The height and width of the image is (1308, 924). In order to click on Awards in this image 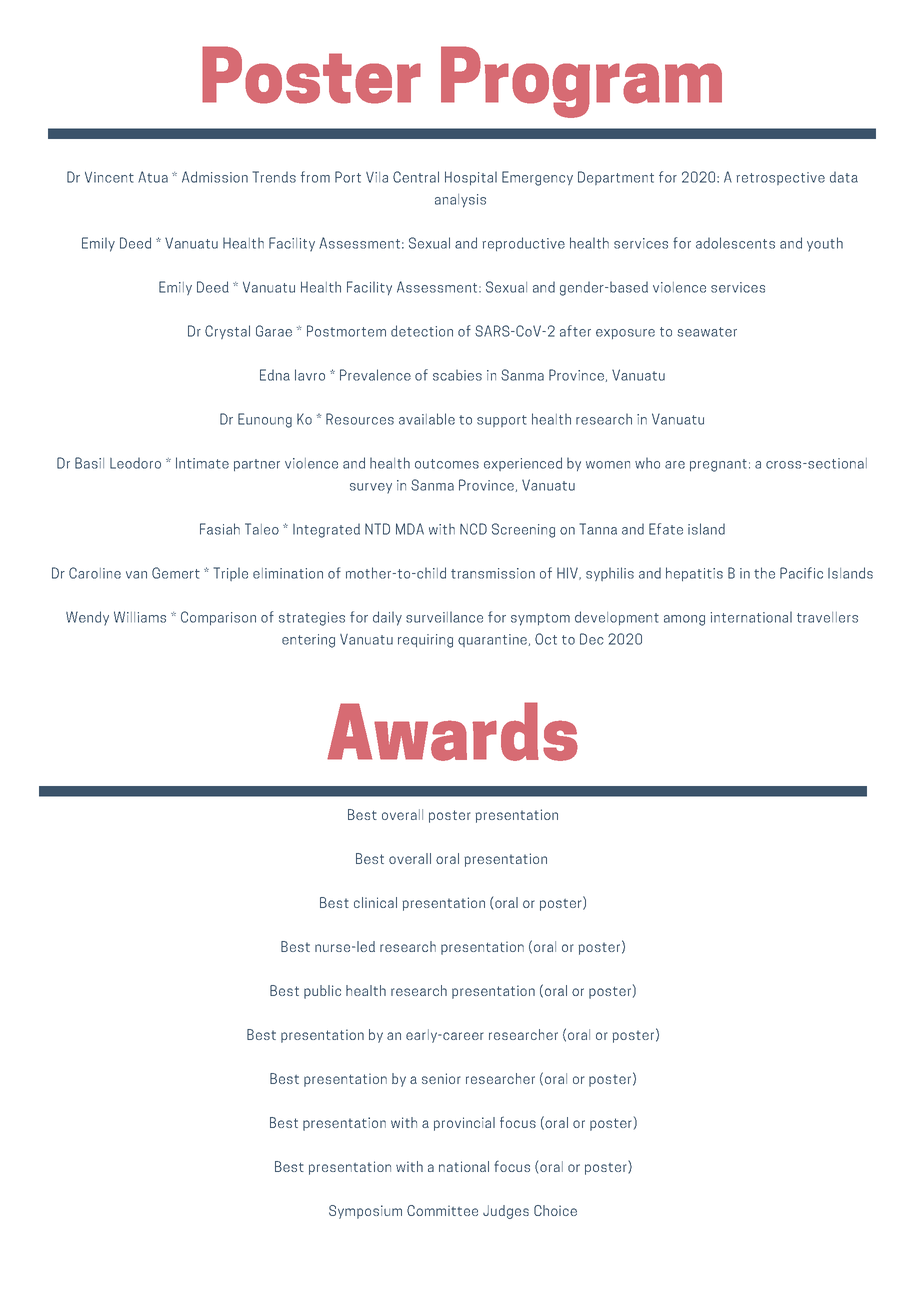, I will do `click(452, 731)`.
